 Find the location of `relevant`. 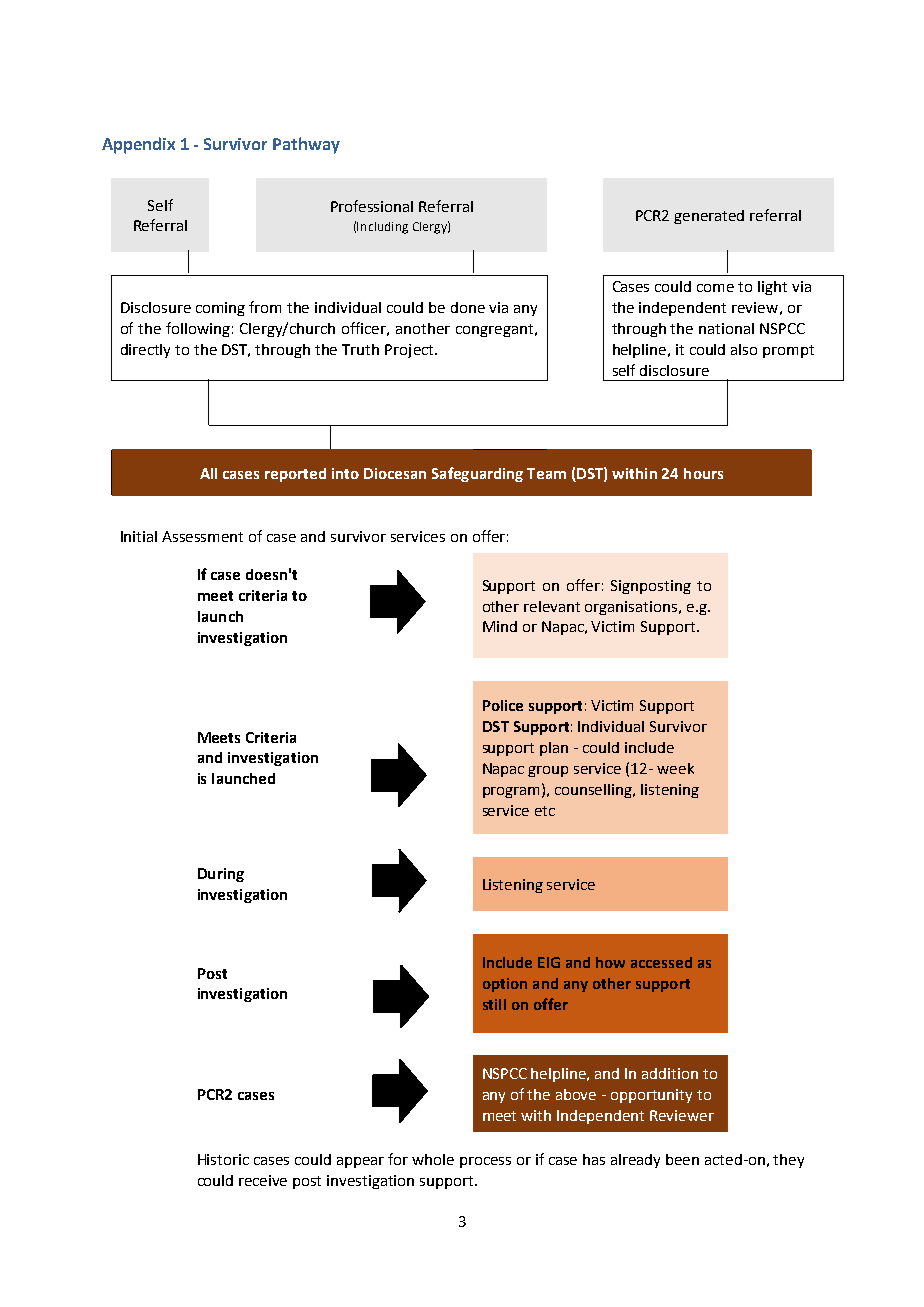

relevant is located at coordinates (552, 606).
